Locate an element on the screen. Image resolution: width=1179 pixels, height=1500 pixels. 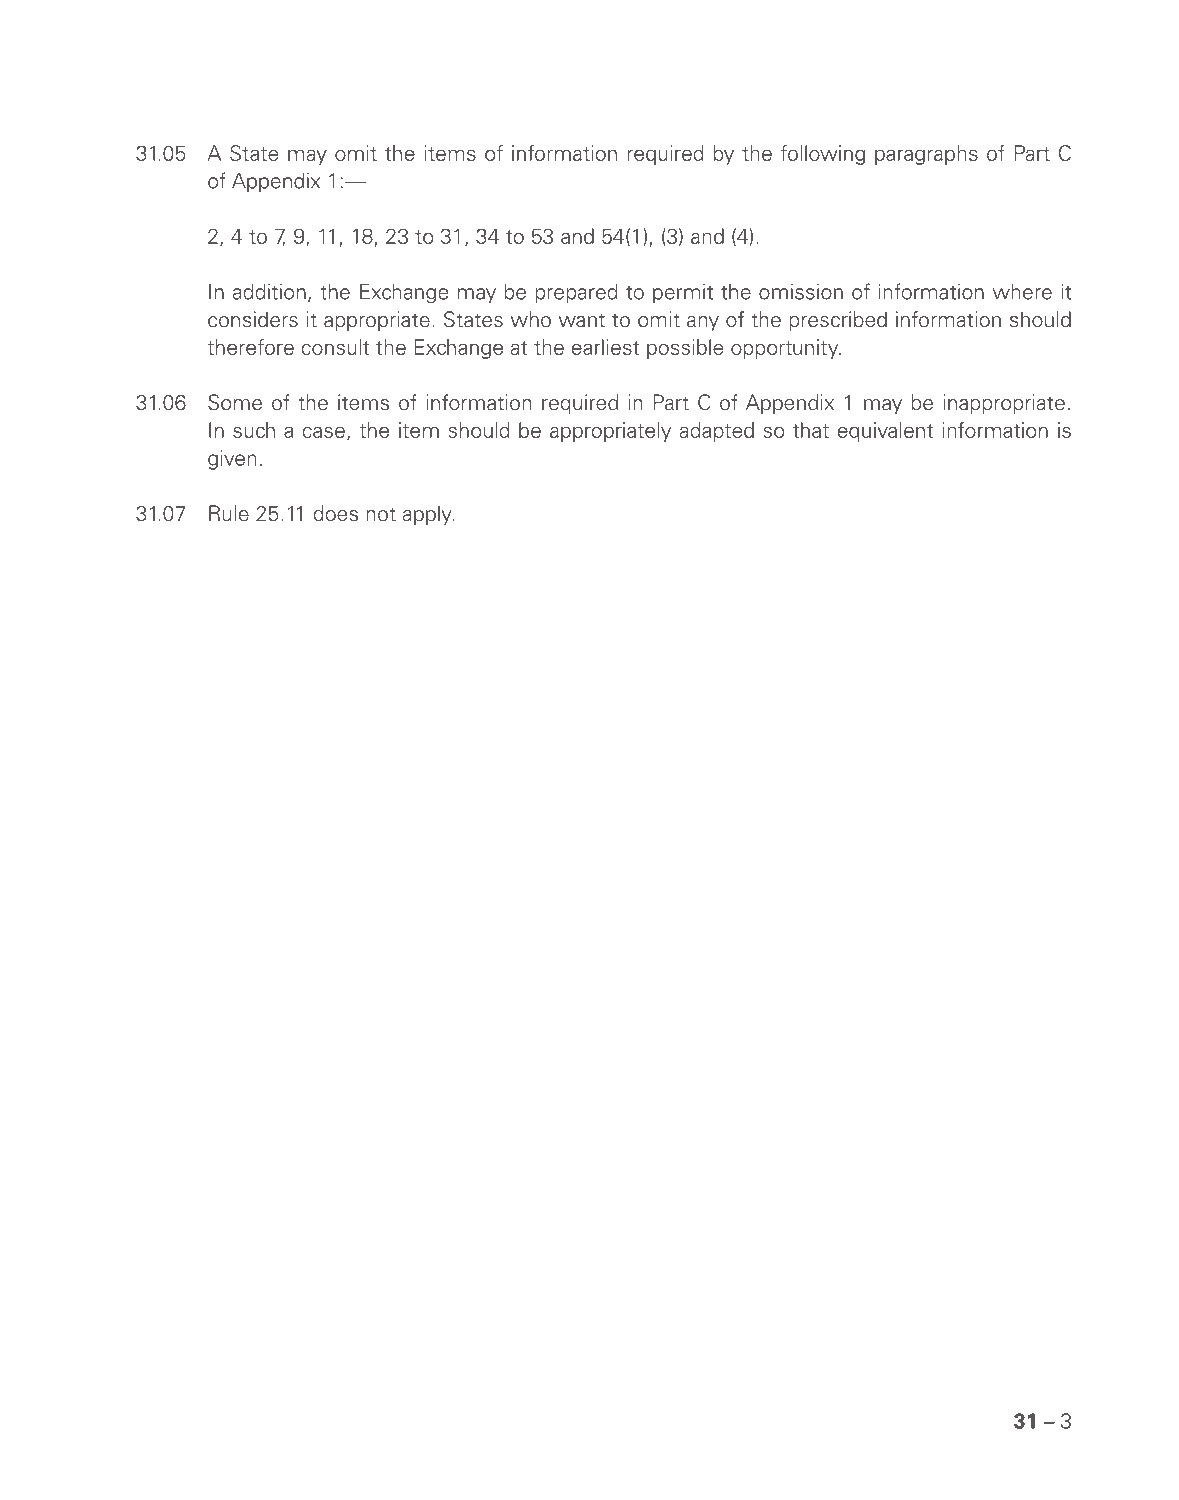
where is located at coordinates (1022, 292).
